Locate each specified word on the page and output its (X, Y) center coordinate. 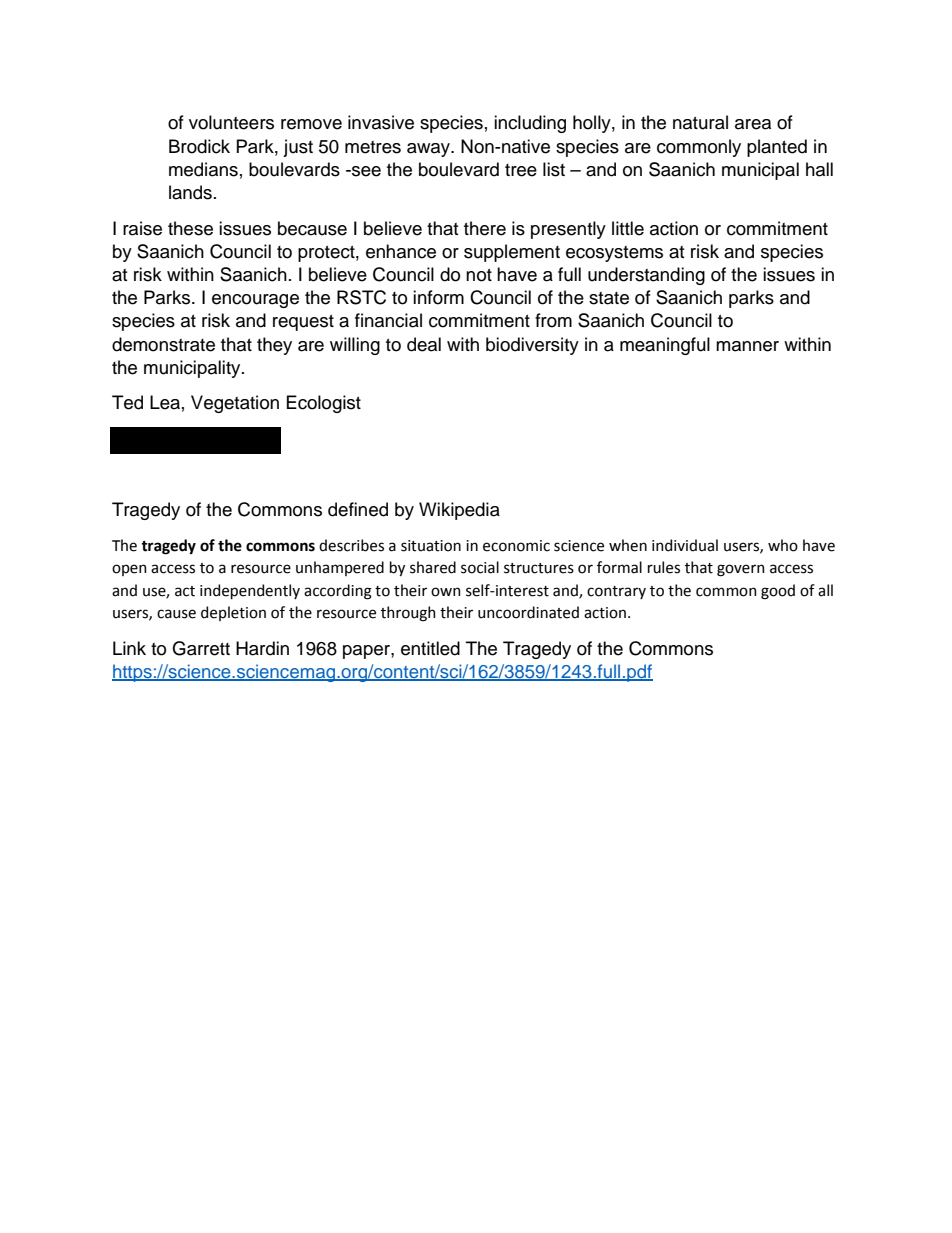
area (753, 124)
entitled (430, 648)
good (778, 592)
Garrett (201, 648)
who (783, 545)
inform (438, 297)
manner (747, 346)
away (429, 150)
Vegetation (235, 404)
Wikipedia (459, 511)
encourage (255, 301)
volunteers (231, 122)
